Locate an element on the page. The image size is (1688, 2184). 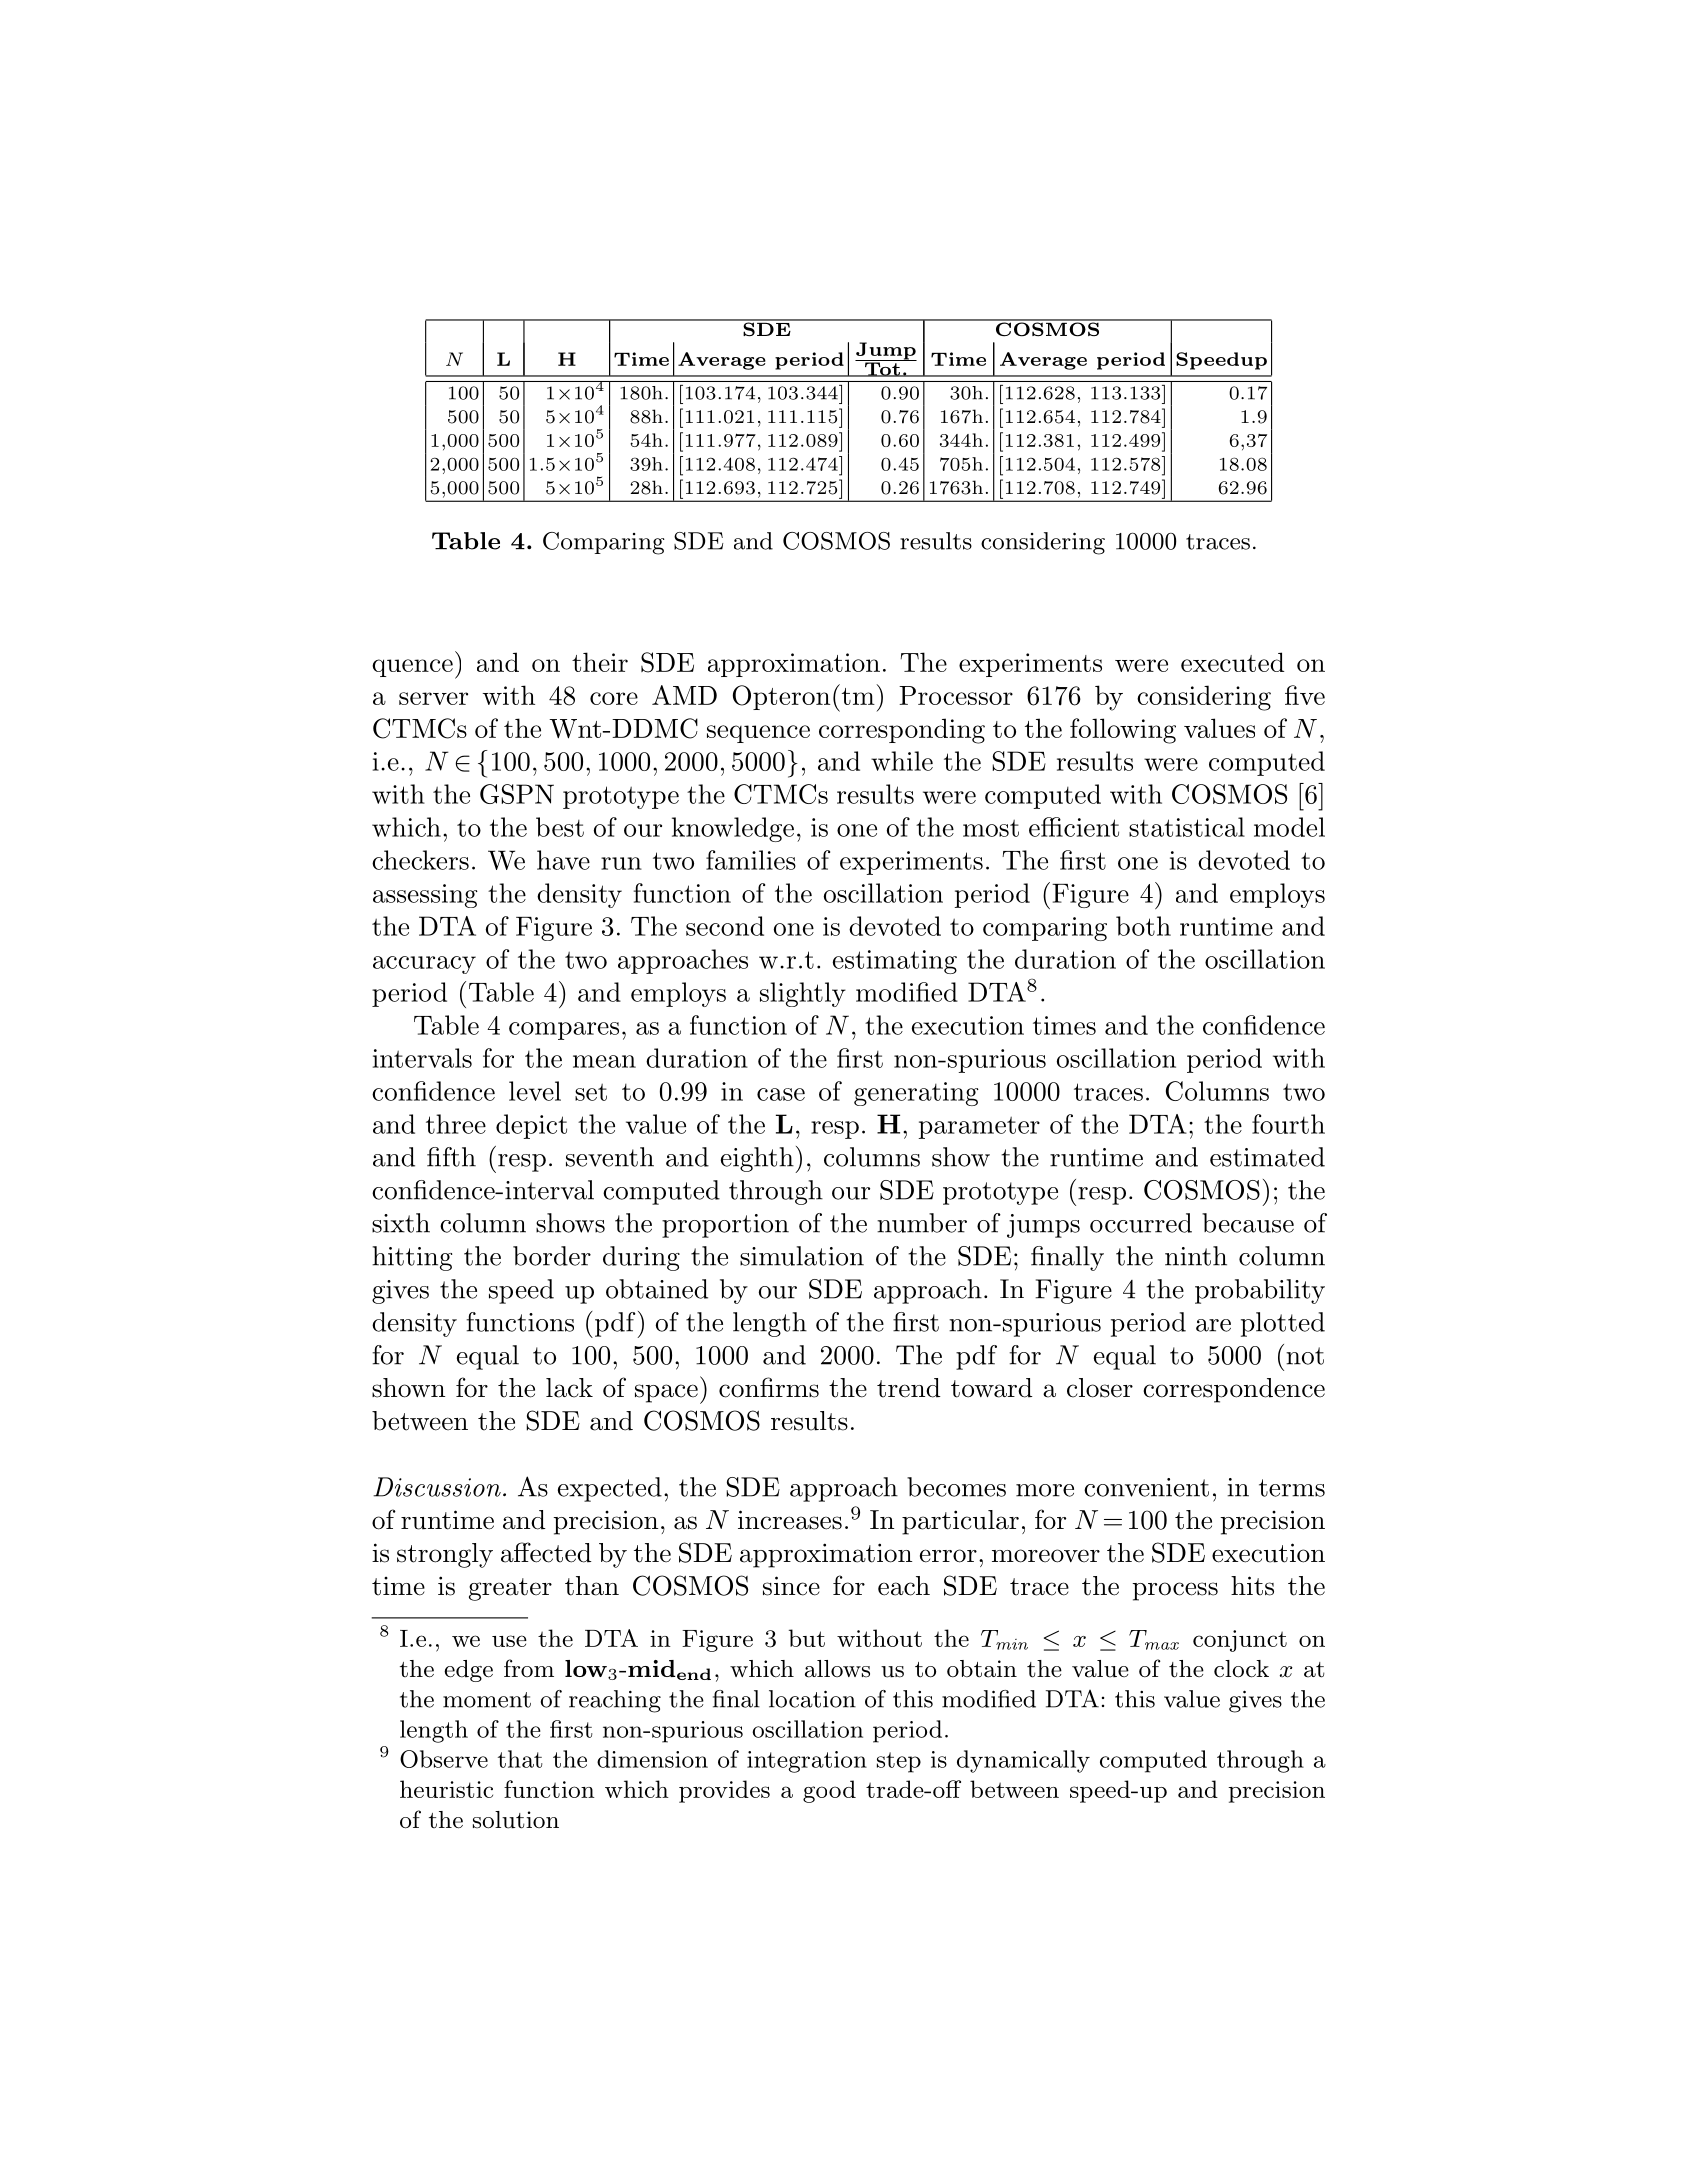
that is located at coordinates (520, 1759).
